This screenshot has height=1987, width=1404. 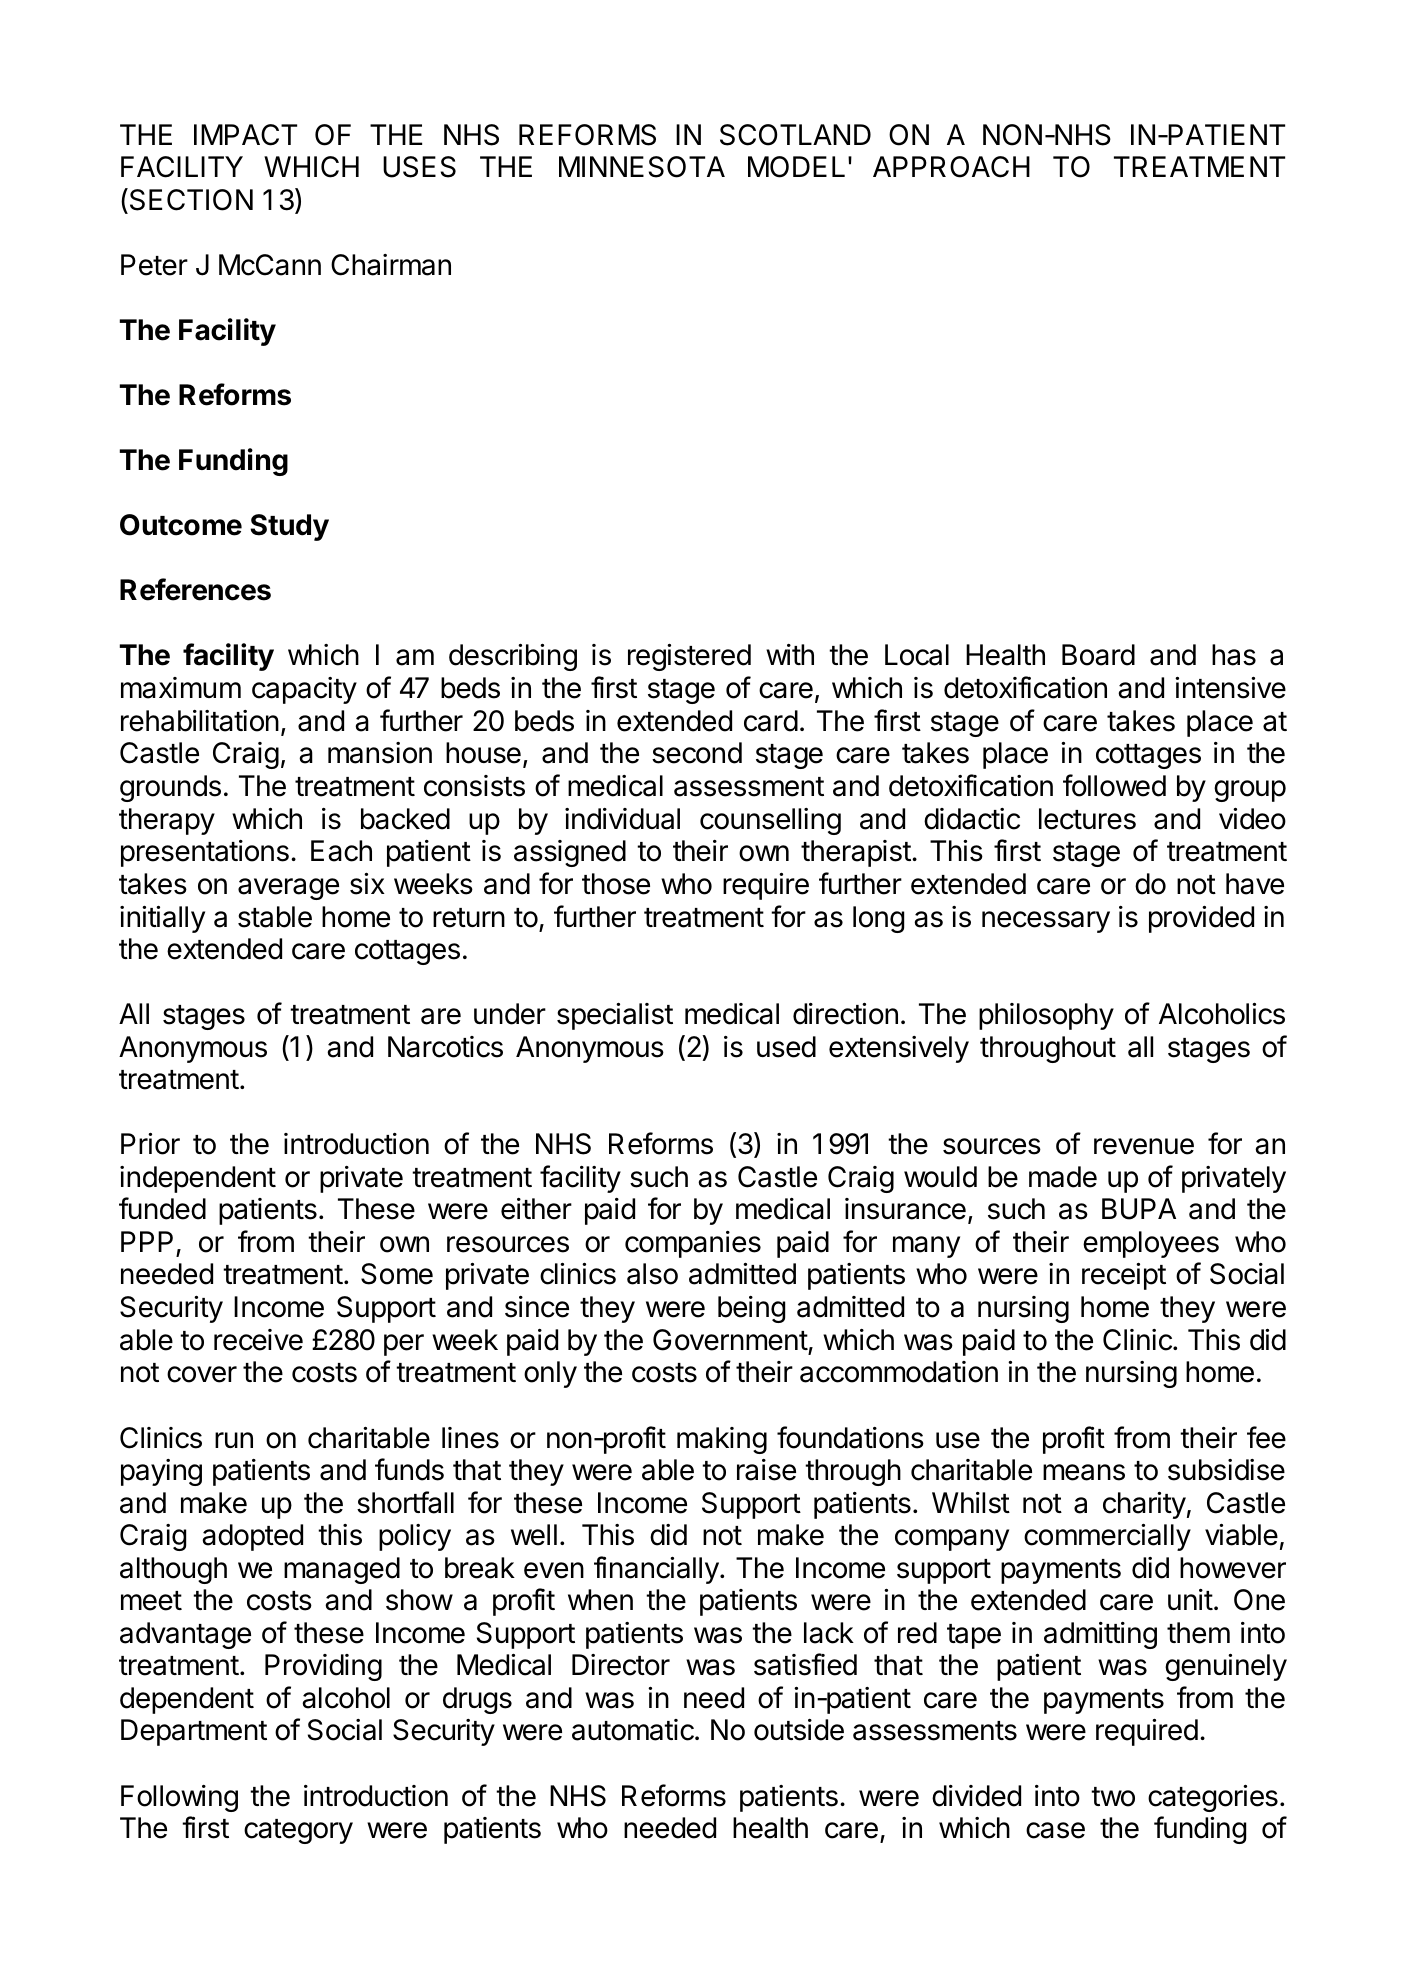 I want to click on MINNESOTA, so click(x=642, y=167).
